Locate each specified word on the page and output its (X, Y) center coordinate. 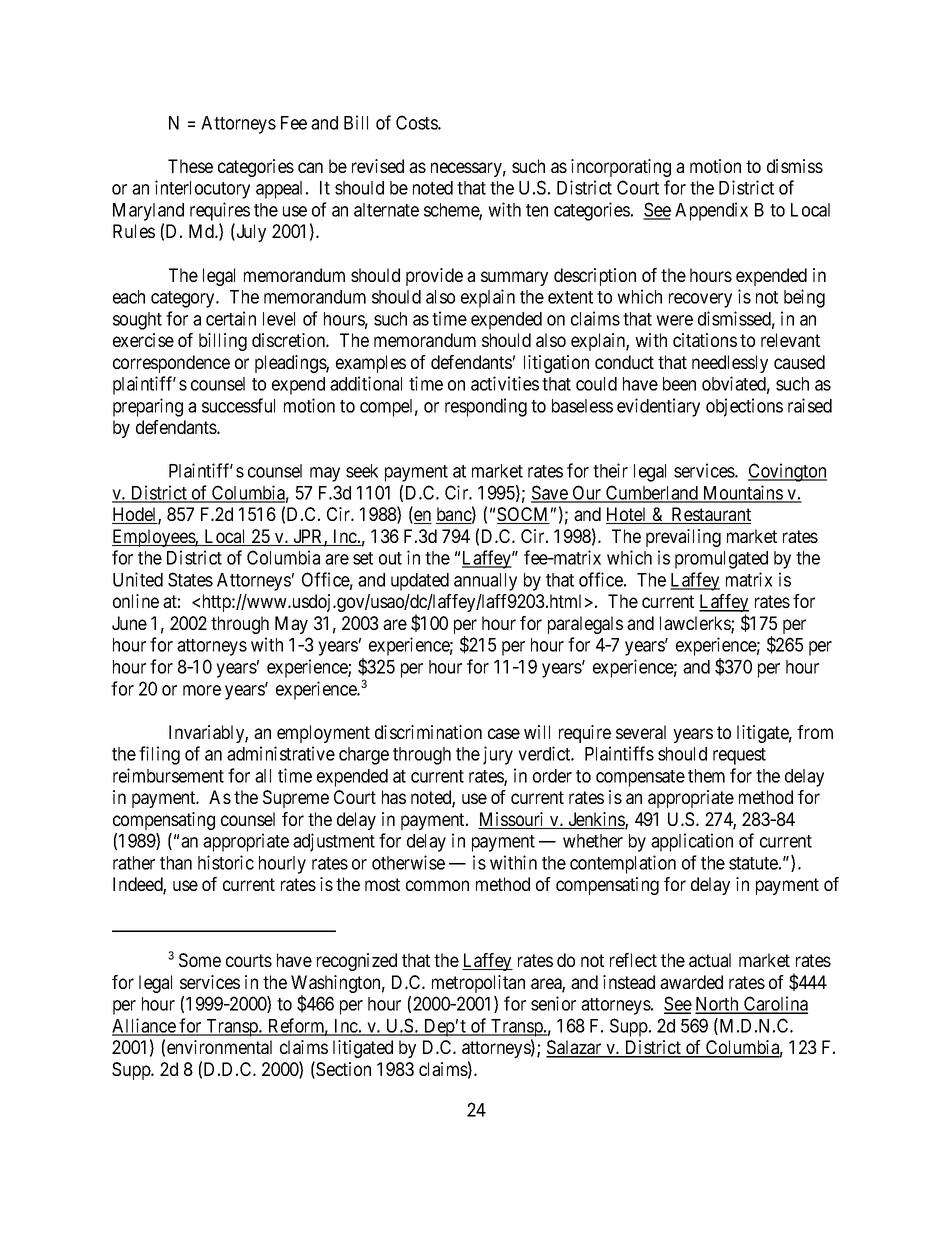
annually (485, 582)
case (504, 733)
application (692, 842)
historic (226, 862)
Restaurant (710, 515)
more (202, 690)
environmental (219, 1047)
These (190, 166)
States (190, 579)
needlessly (730, 364)
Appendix (711, 211)
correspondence (171, 364)
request (739, 756)
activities (505, 383)
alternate (386, 210)
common (437, 885)
